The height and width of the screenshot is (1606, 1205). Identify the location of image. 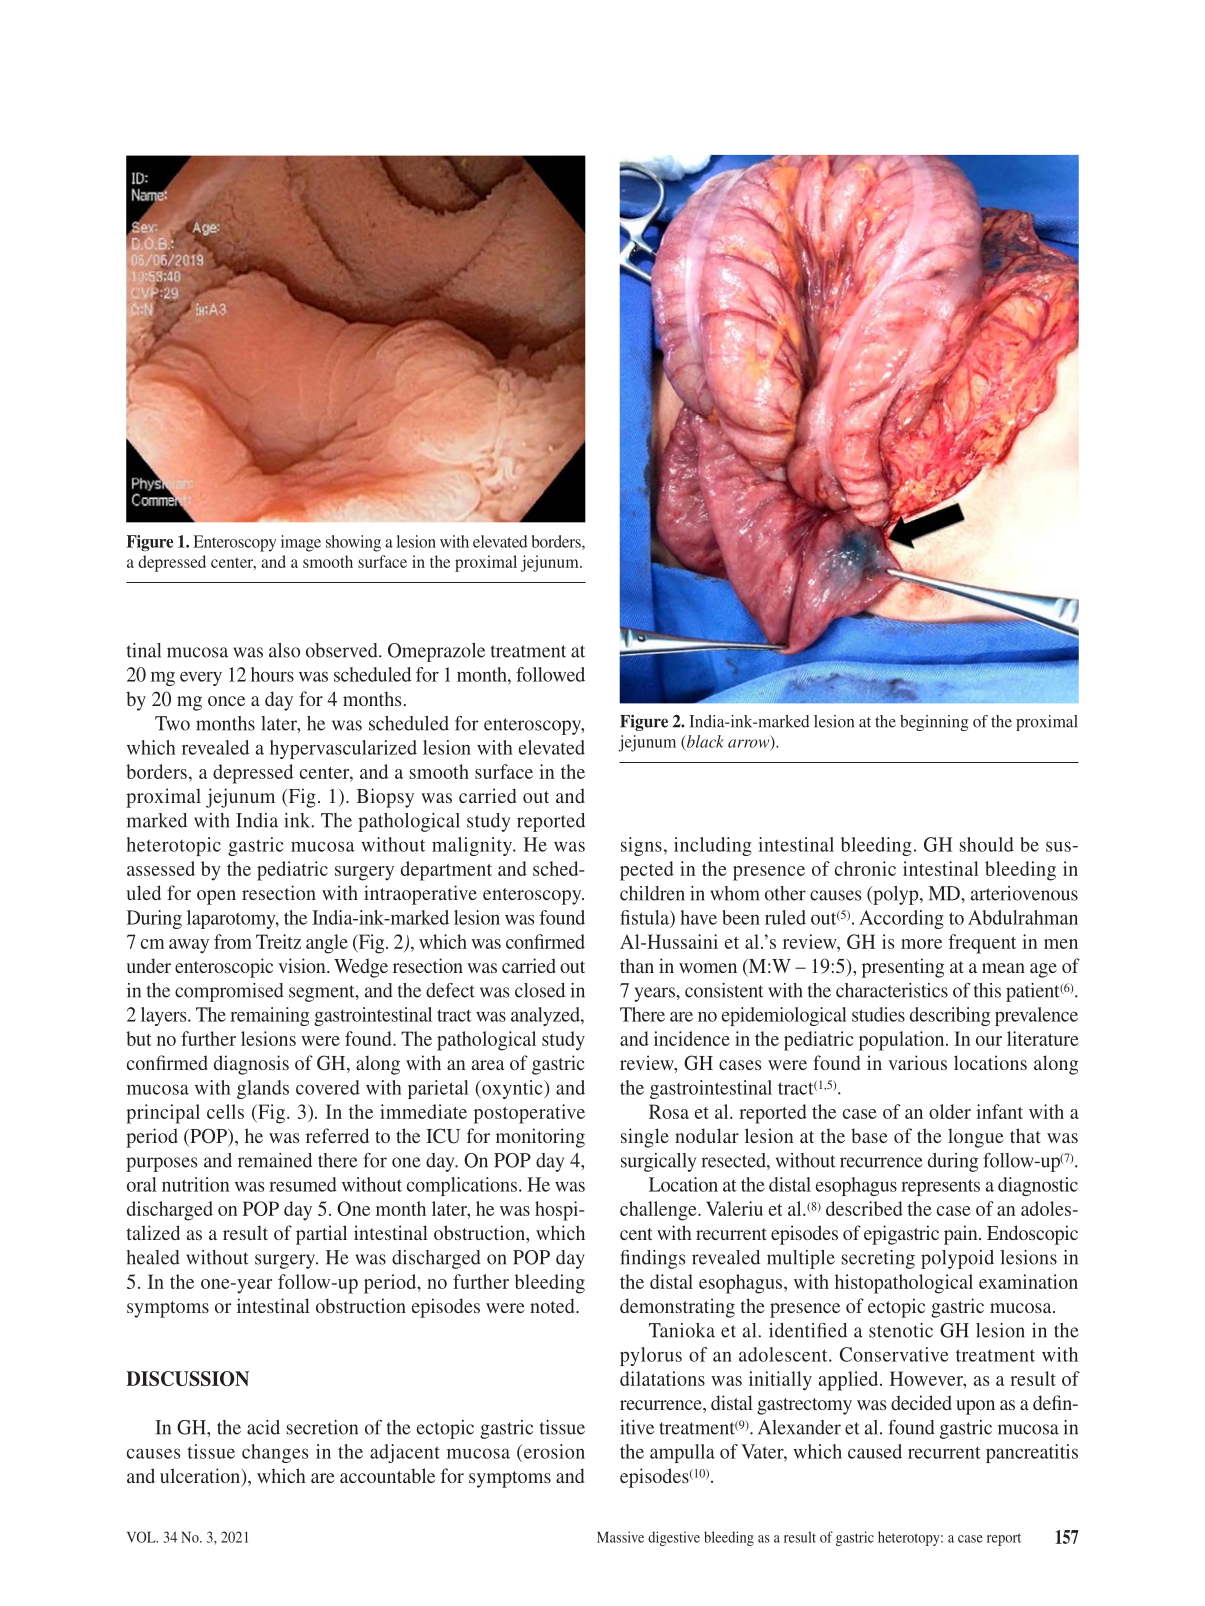
(301, 543).
